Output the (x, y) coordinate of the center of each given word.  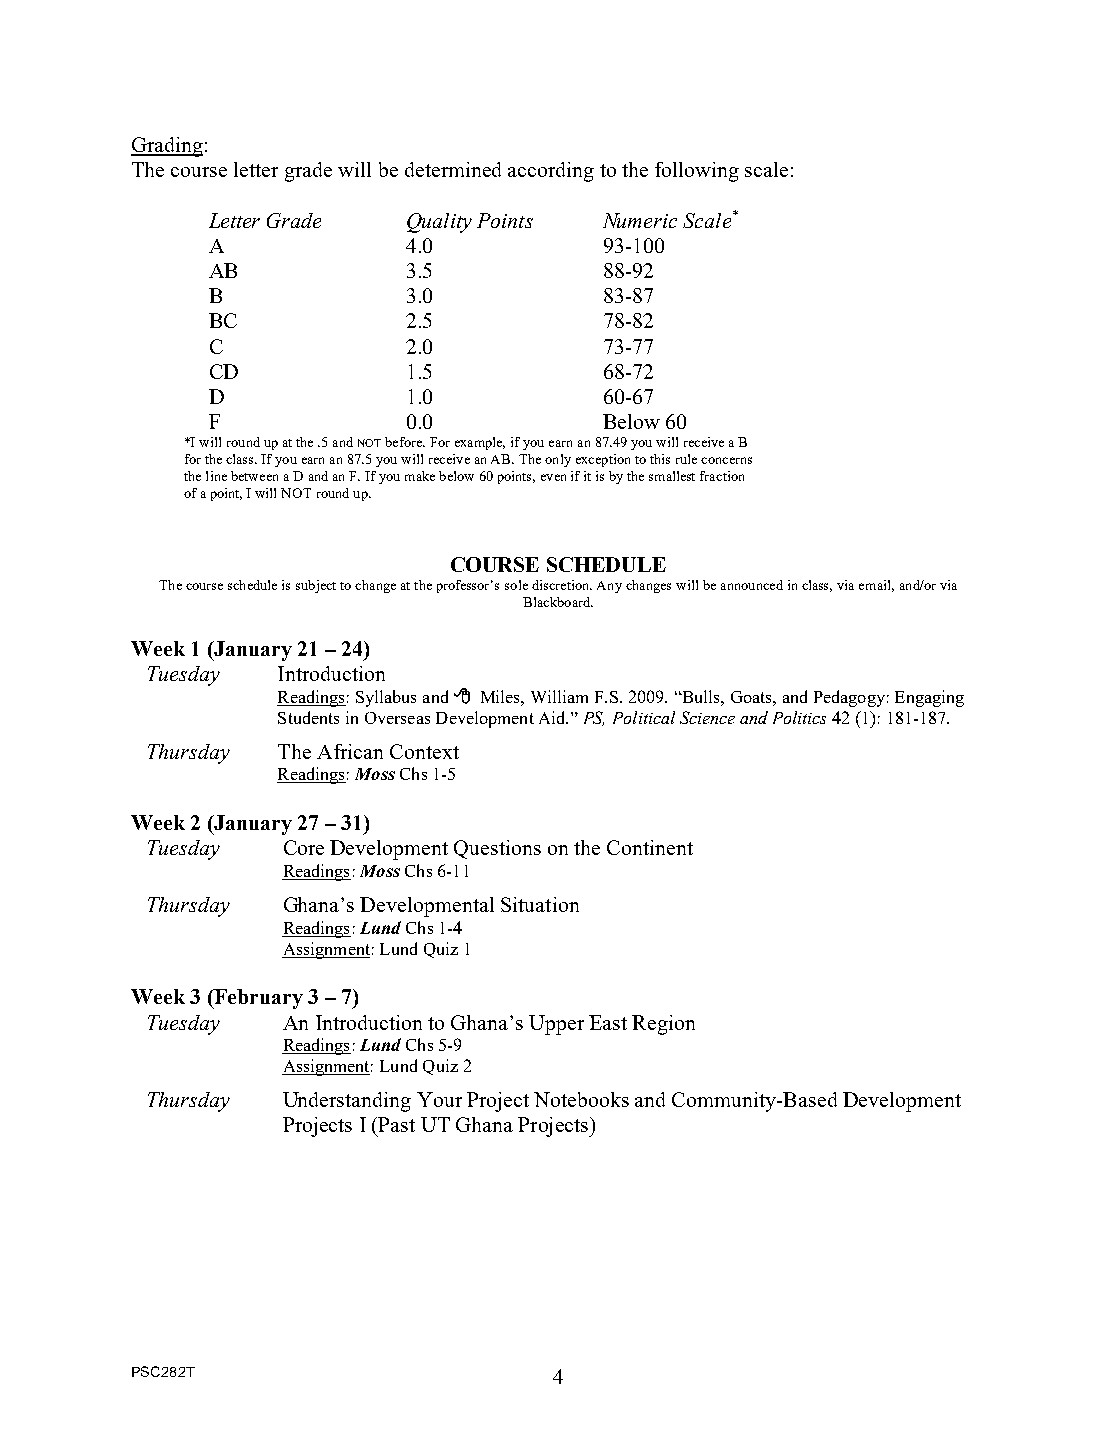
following (697, 172)
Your (439, 1099)
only (558, 460)
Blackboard (558, 602)
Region (663, 1025)
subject (316, 586)
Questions (497, 849)
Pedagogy (849, 698)
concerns (726, 460)
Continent (650, 847)
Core (304, 847)
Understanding (347, 1102)
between (254, 476)
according (551, 172)
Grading (167, 147)
